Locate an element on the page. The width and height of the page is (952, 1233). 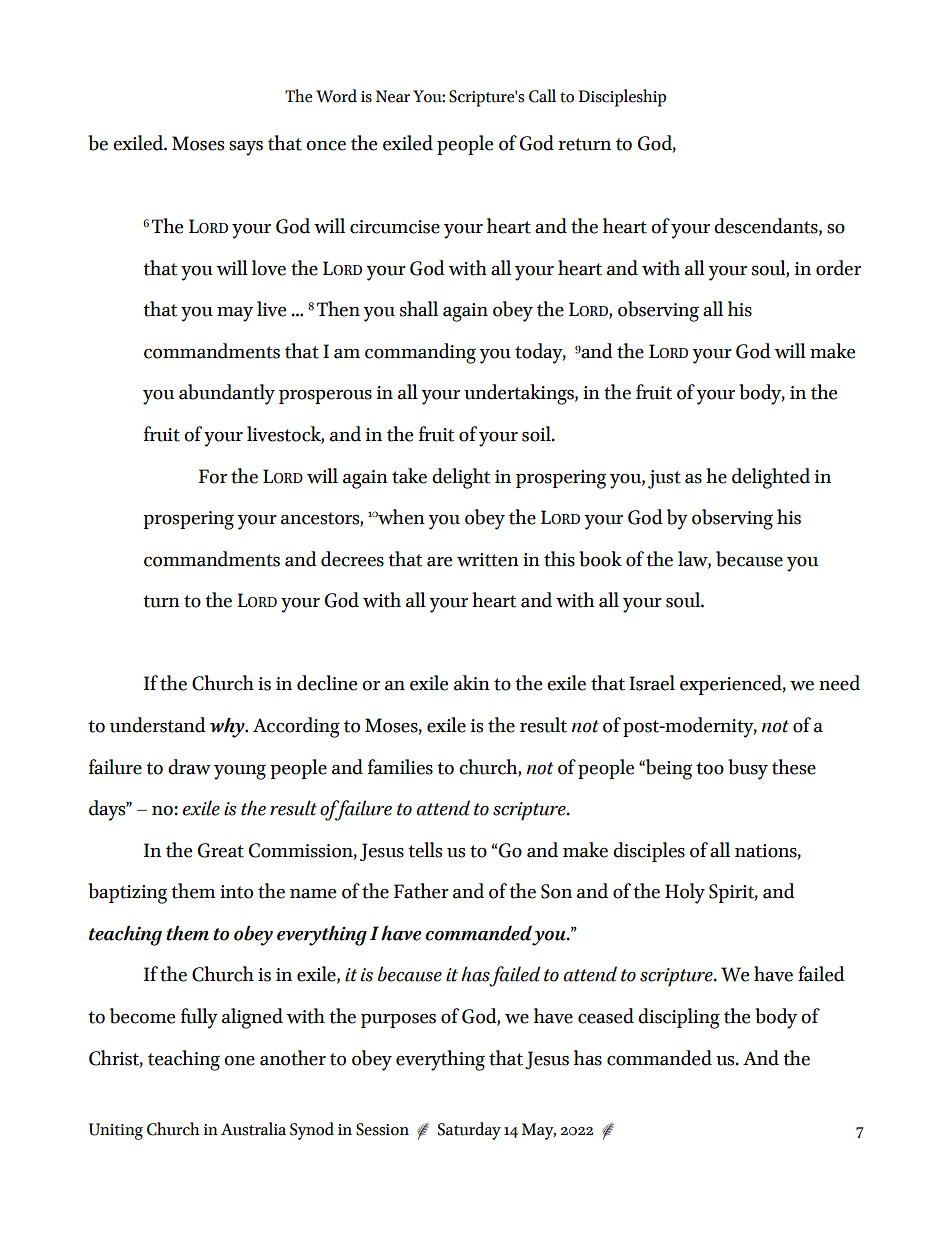
Saturday is located at coordinates (469, 1131).
